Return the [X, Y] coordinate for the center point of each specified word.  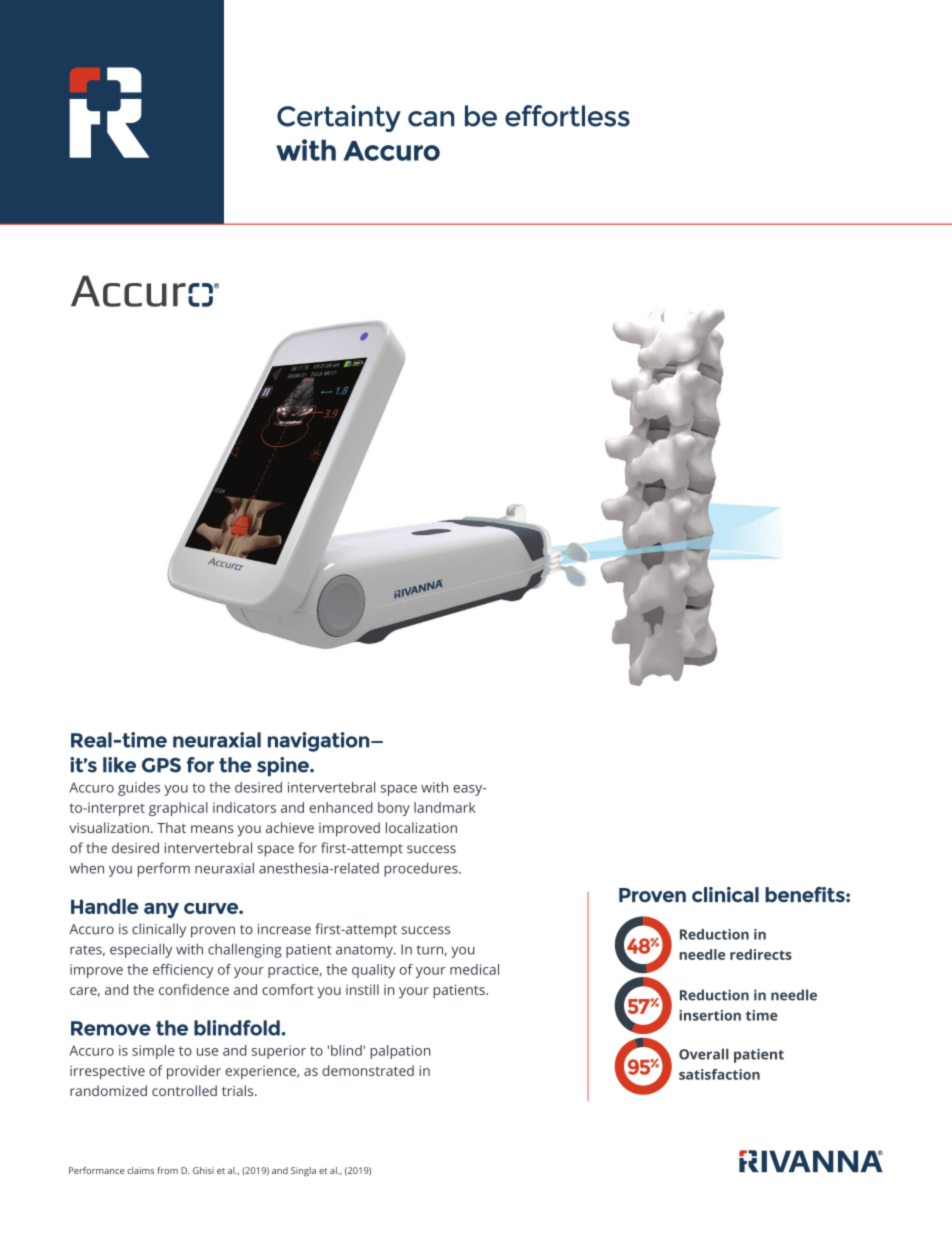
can [431, 119]
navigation [320, 742]
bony [394, 809]
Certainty [339, 118]
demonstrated [368, 1070]
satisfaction [719, 1074]
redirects [761, 954]
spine [284, 766]
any [161, 910]
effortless [567, 116]
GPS [161, 765]
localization [421, 827]
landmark [444, 807]
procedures [422, 869]
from [167, 1170]
